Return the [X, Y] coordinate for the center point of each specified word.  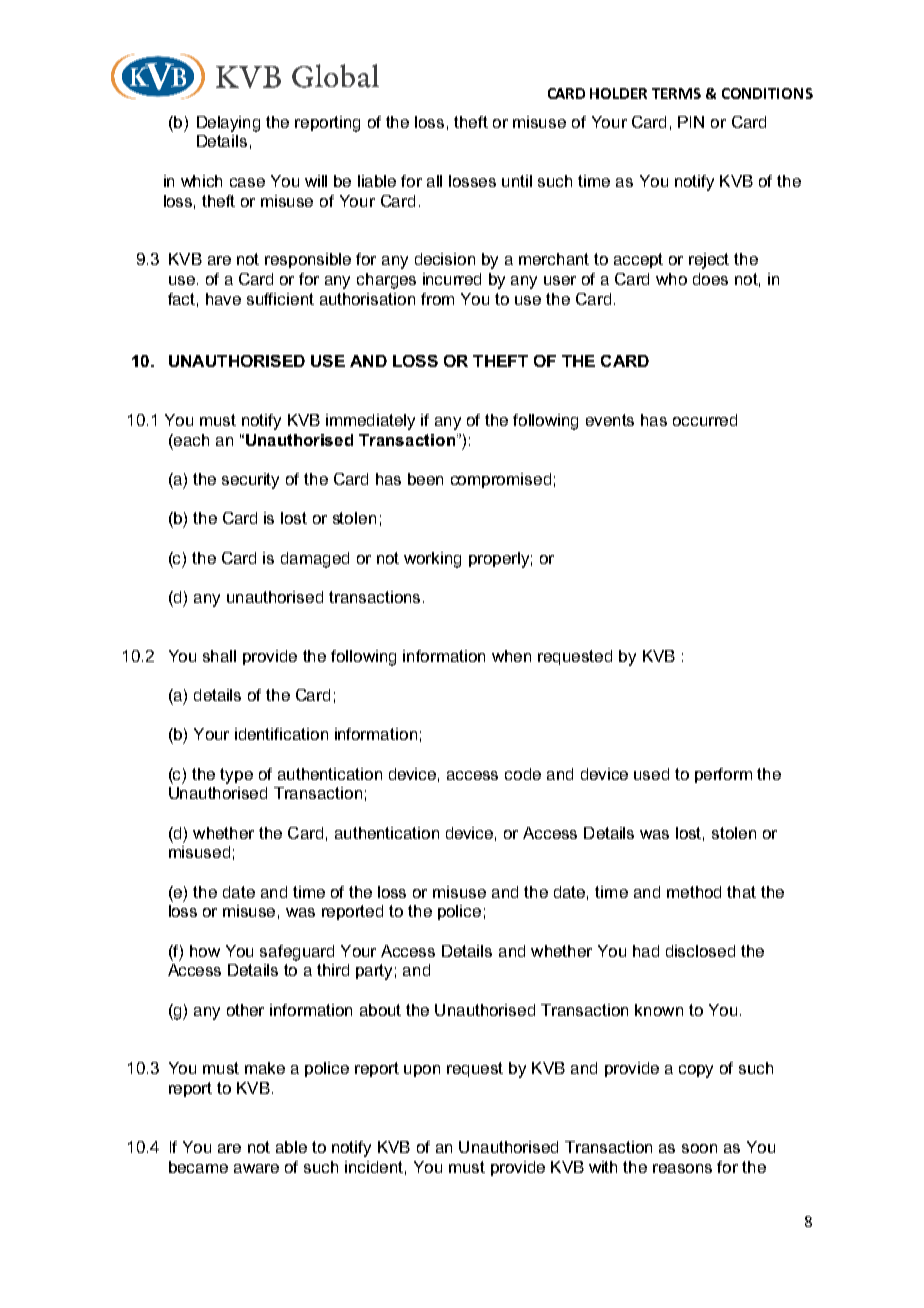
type [236, 776]
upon [422, 1071]
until [517, 181]
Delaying [228, 124]
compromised [501, 480]
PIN [691, 122]
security [250, 481]
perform [723, 775]
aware [256, 1168]
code [523, 774]
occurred [705, 420]
